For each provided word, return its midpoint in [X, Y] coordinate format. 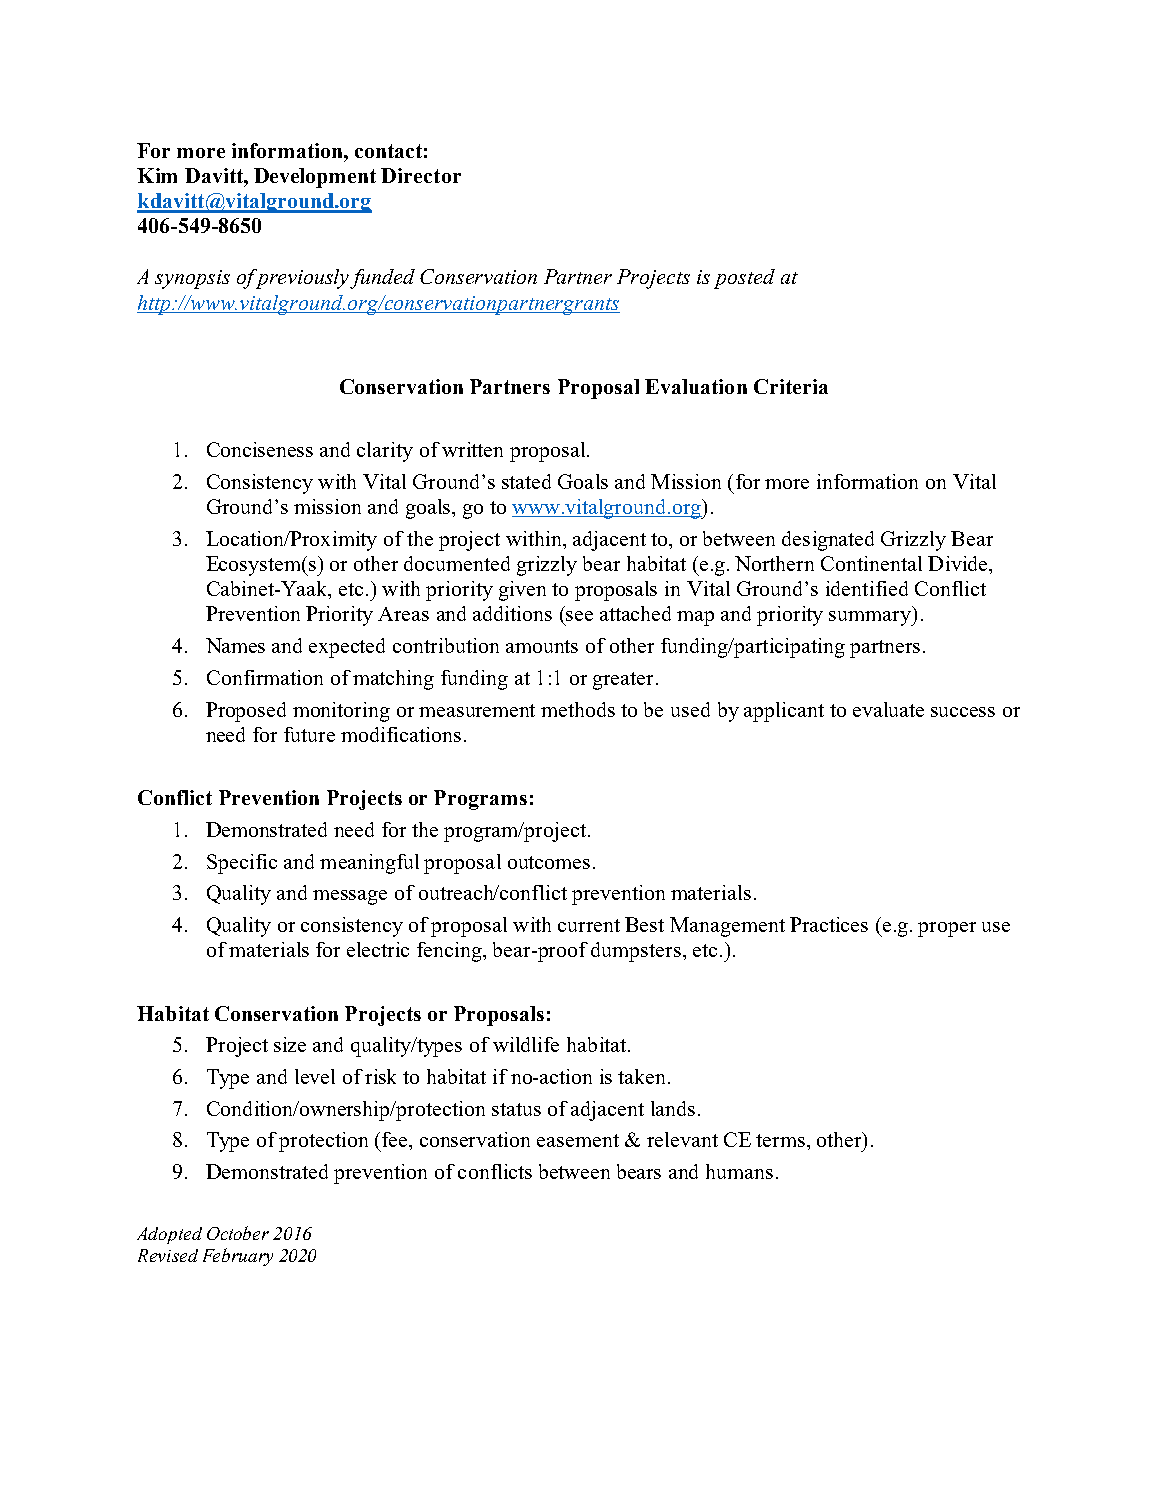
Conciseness [260, 449]
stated [526, 481]
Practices [829, 924]
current [589, 925]
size [290, 1044]
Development [315, 178]
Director [421, 175]
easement [578, 1140]
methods [578, 709]
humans [739, 1171]
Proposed [246, 712]
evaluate [888, 709]
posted [744, 279]
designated [828, 541]
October [238, 1233]
